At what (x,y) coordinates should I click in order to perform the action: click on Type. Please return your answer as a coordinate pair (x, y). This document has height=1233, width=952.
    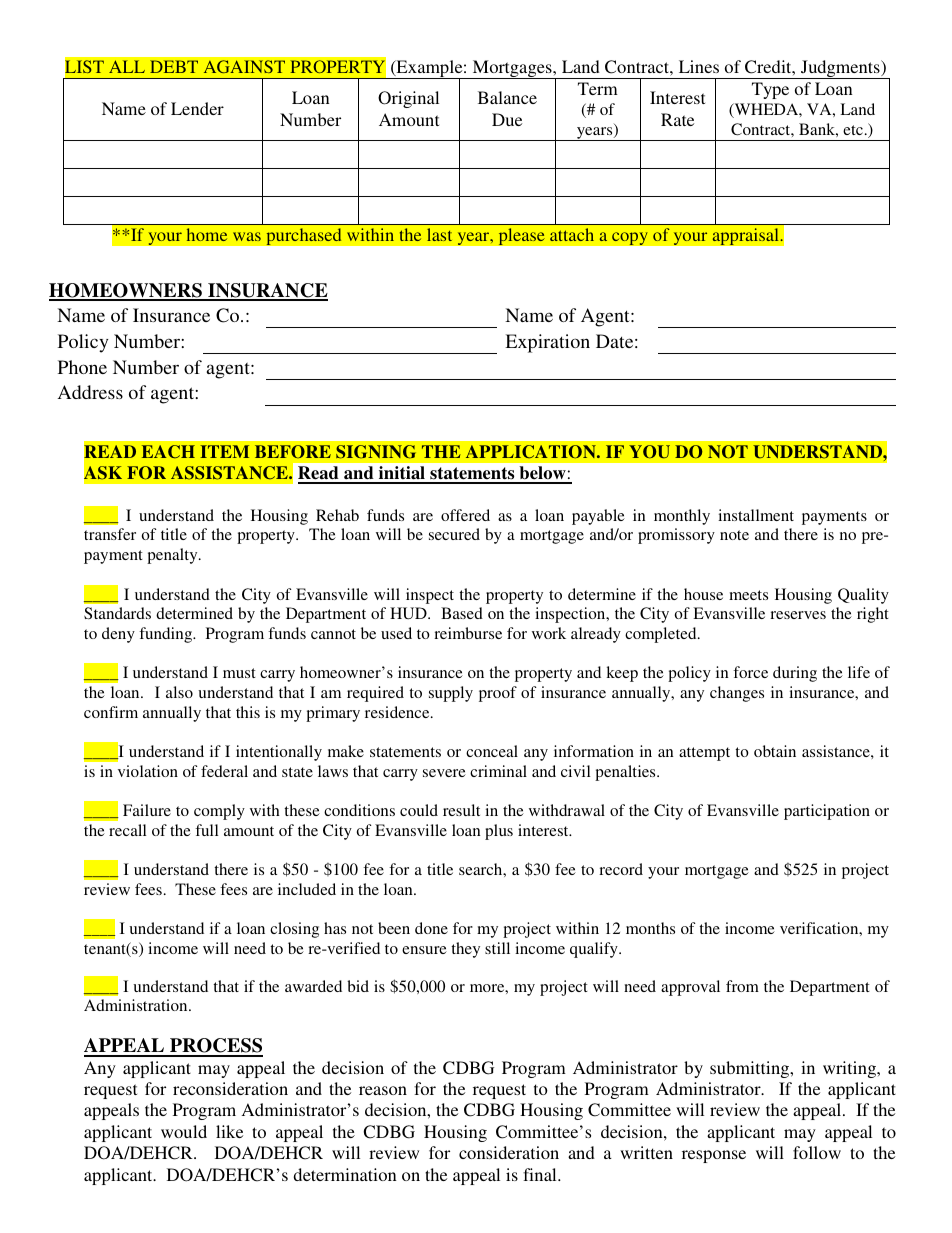
    Looking at the image, I should click on (770, 90).
